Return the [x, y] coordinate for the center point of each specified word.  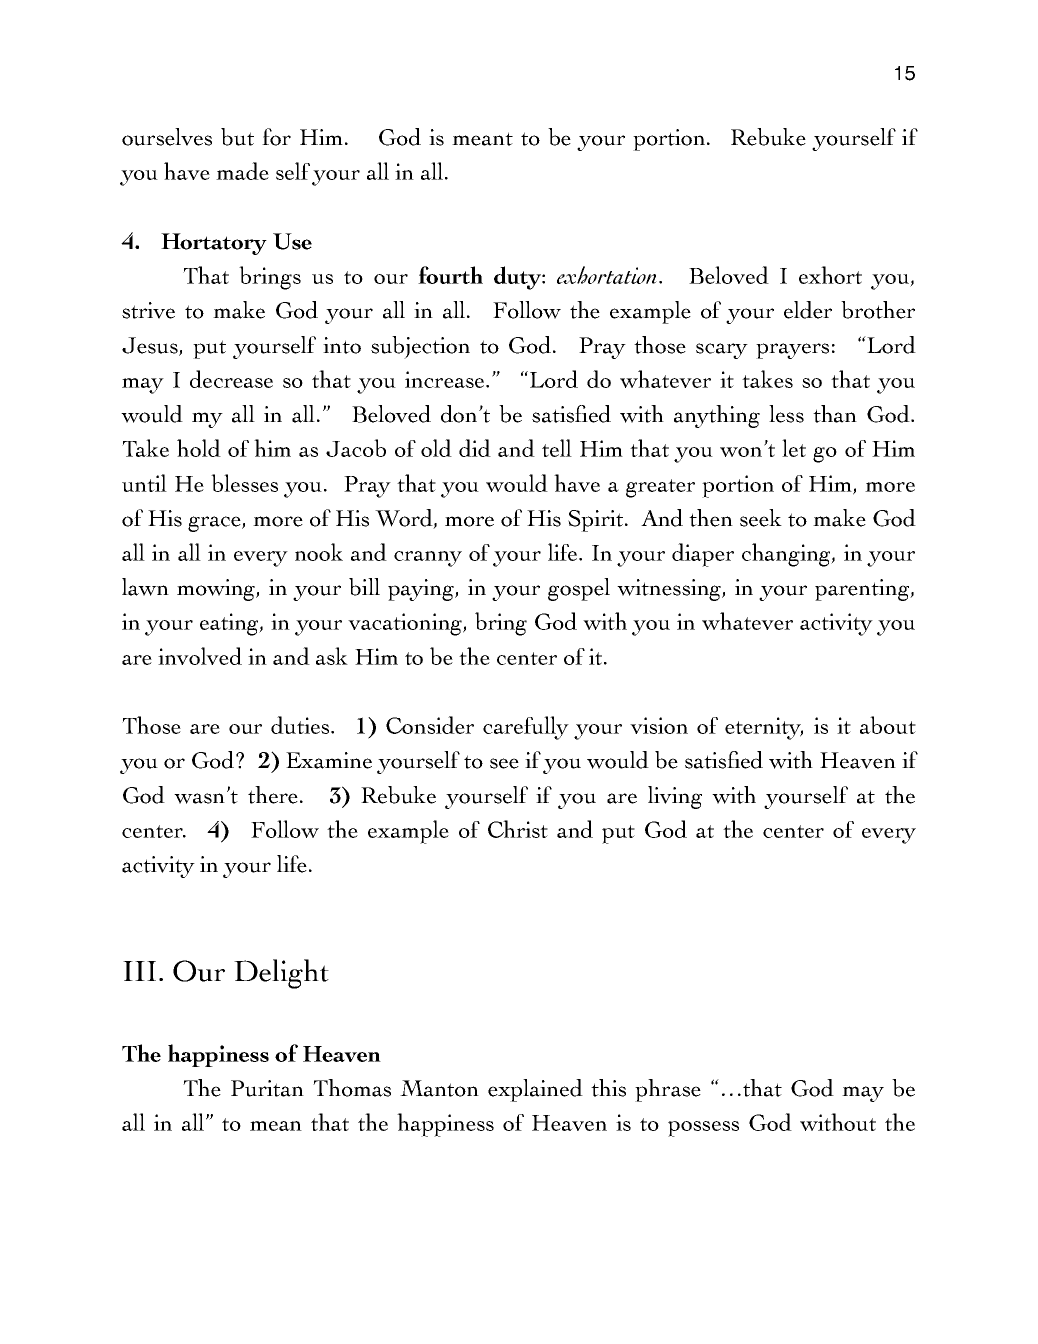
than [835, 414]
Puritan [267, 1088]
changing [787, 555]
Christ [518, 829]
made [242, 171]
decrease [231, 379]
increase [446, 379]
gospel [579, 589]
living [675, 797]
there [273, 795]
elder [808, 310]
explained [535, 1090]
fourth [450, 275]
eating [230, 624]
